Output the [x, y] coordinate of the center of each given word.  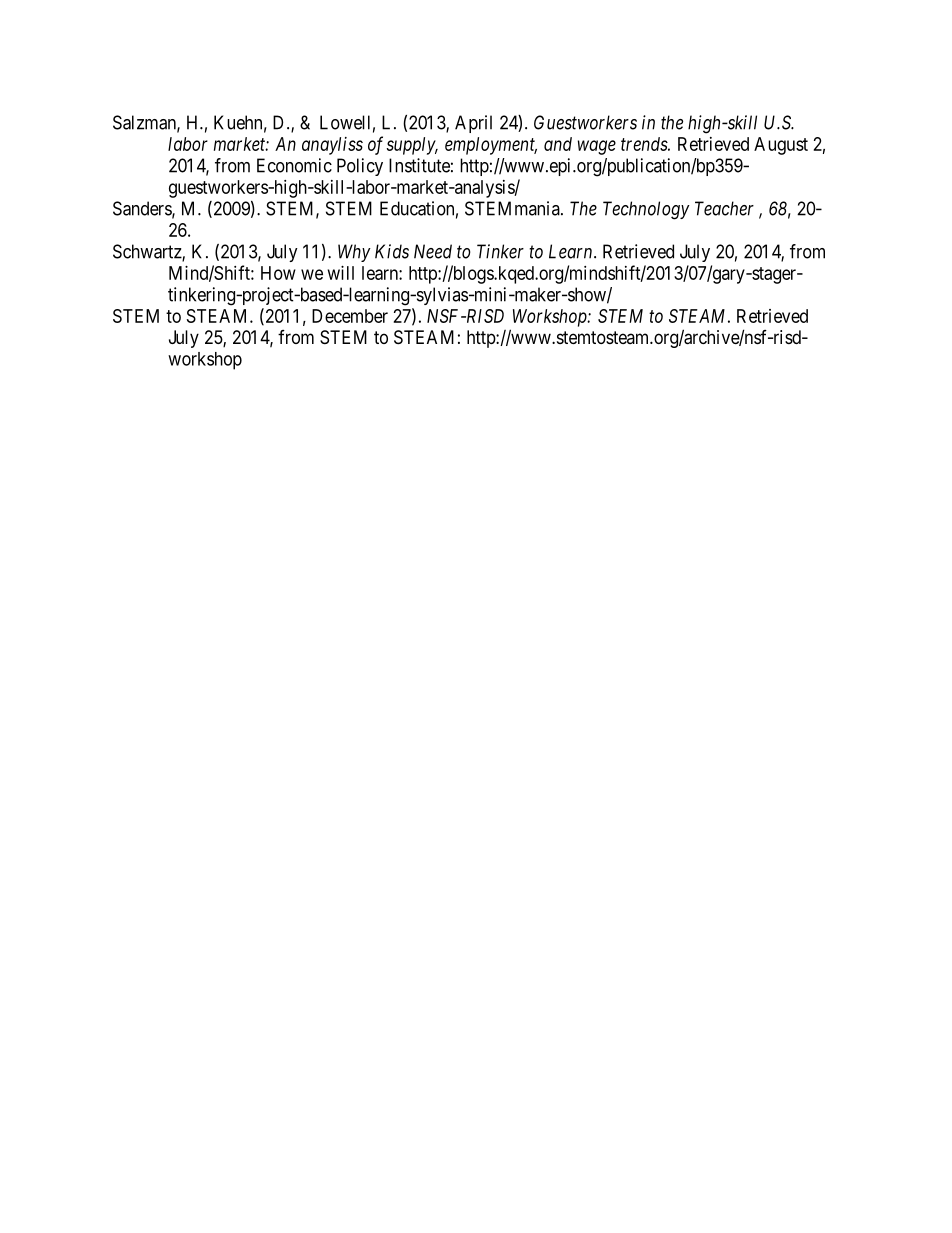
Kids [392, 251]
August [781, 146]
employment [491, 146]
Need [433, 251]
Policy [360, 167]
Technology [646, 210]
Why [354, 253]
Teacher [724, 208]
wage [597, 147]
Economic [294, 165]
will [341, 273]
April [473, 124]
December [350, 316]
